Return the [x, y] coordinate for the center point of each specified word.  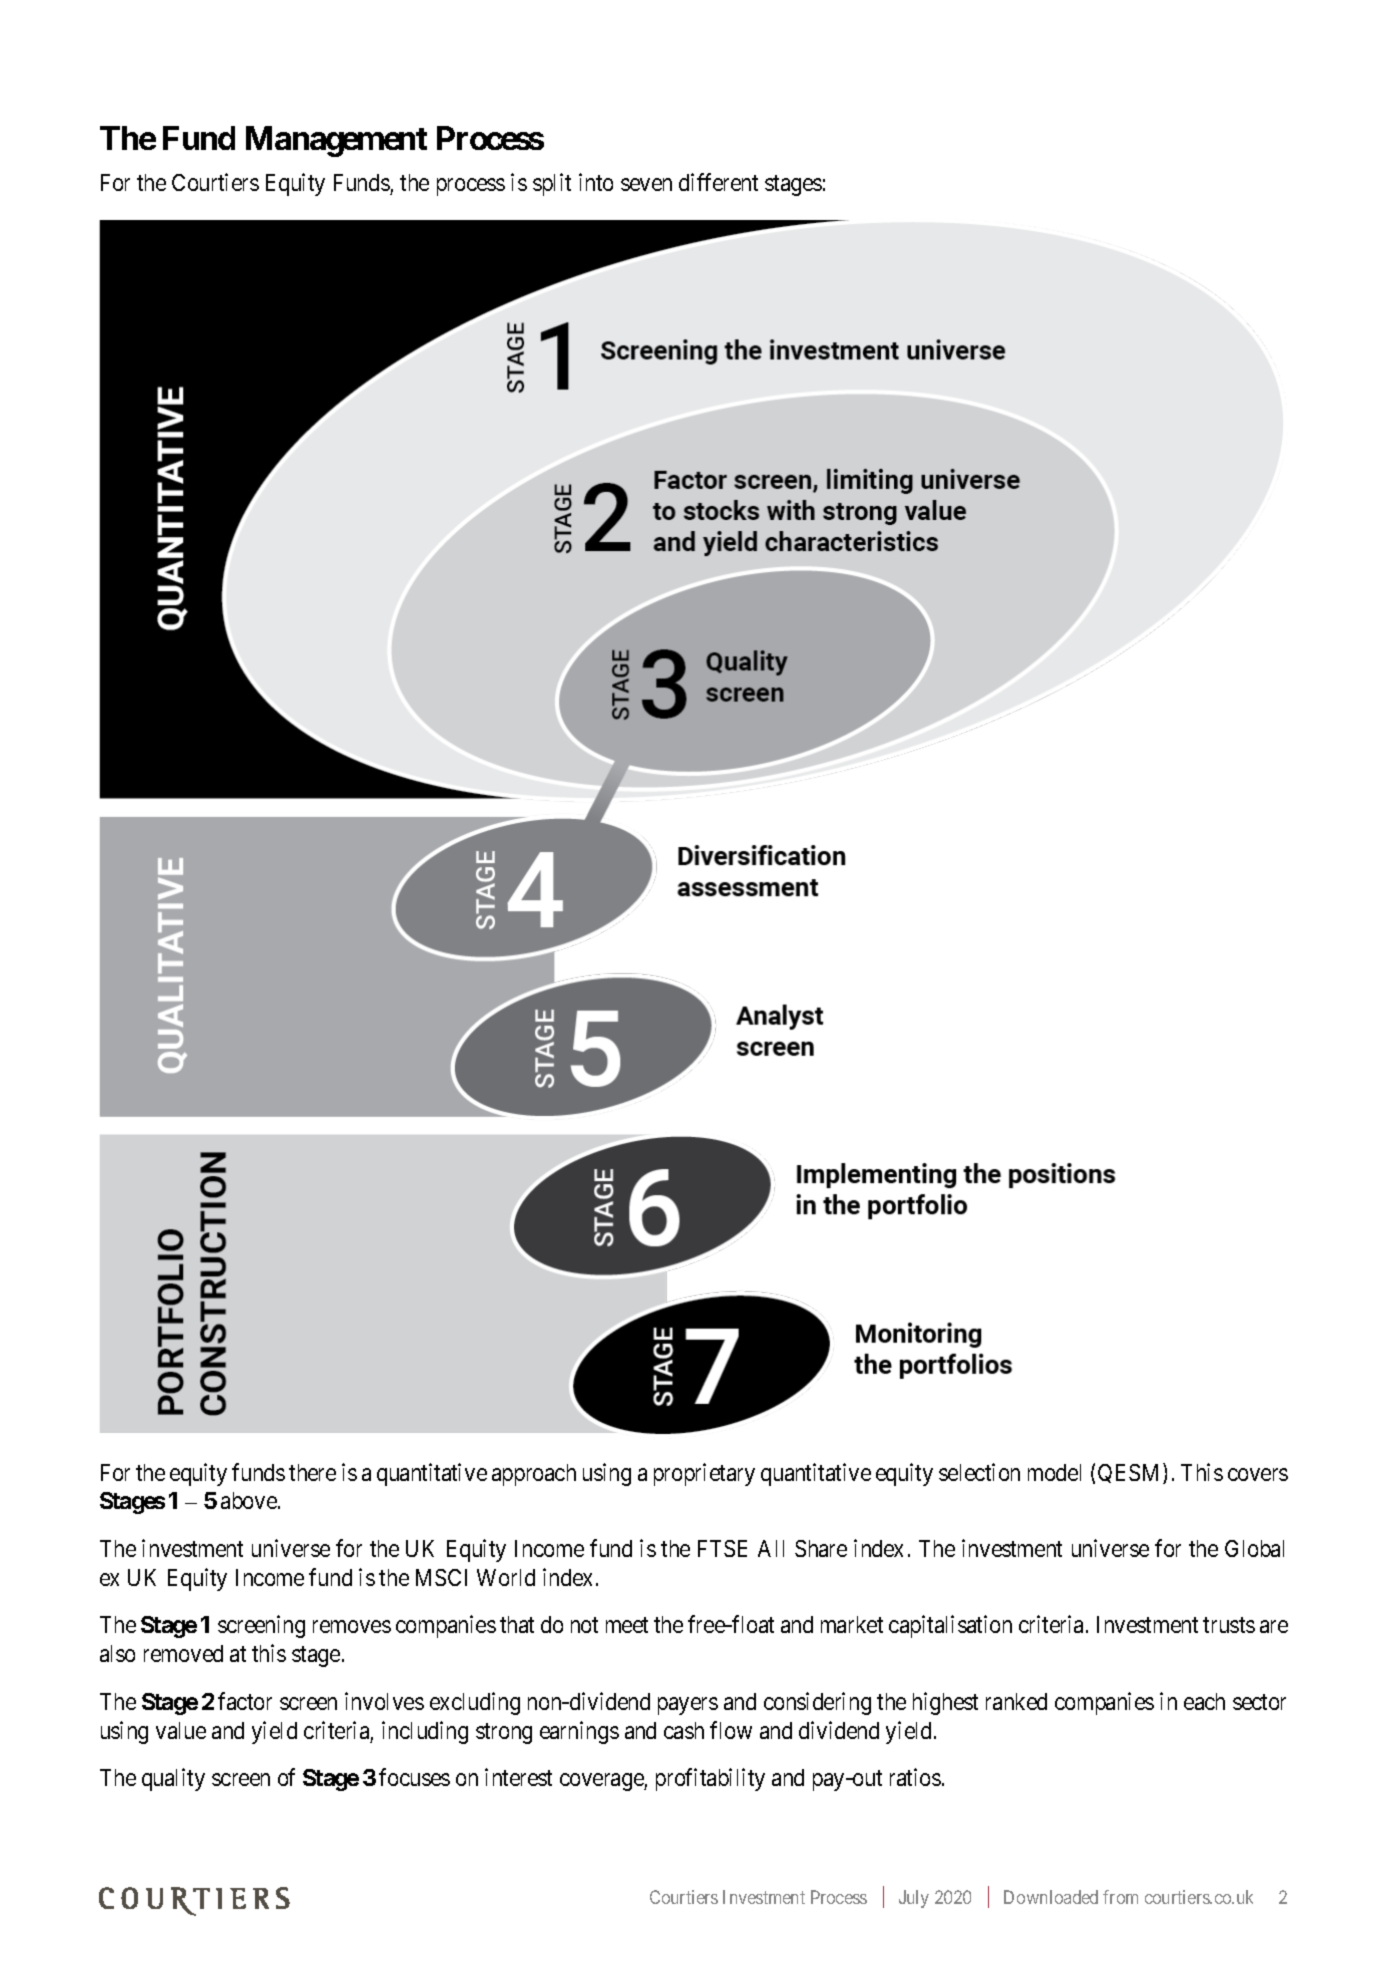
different [718, 182]
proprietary [704, 1474]
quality [173, 1780]
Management [336, 141]
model [1054, 1472]
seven [646, 184]
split [552, 184]
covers [1258, 1474]
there [312, 1472]
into [596, 182]
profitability [710, 1780]
